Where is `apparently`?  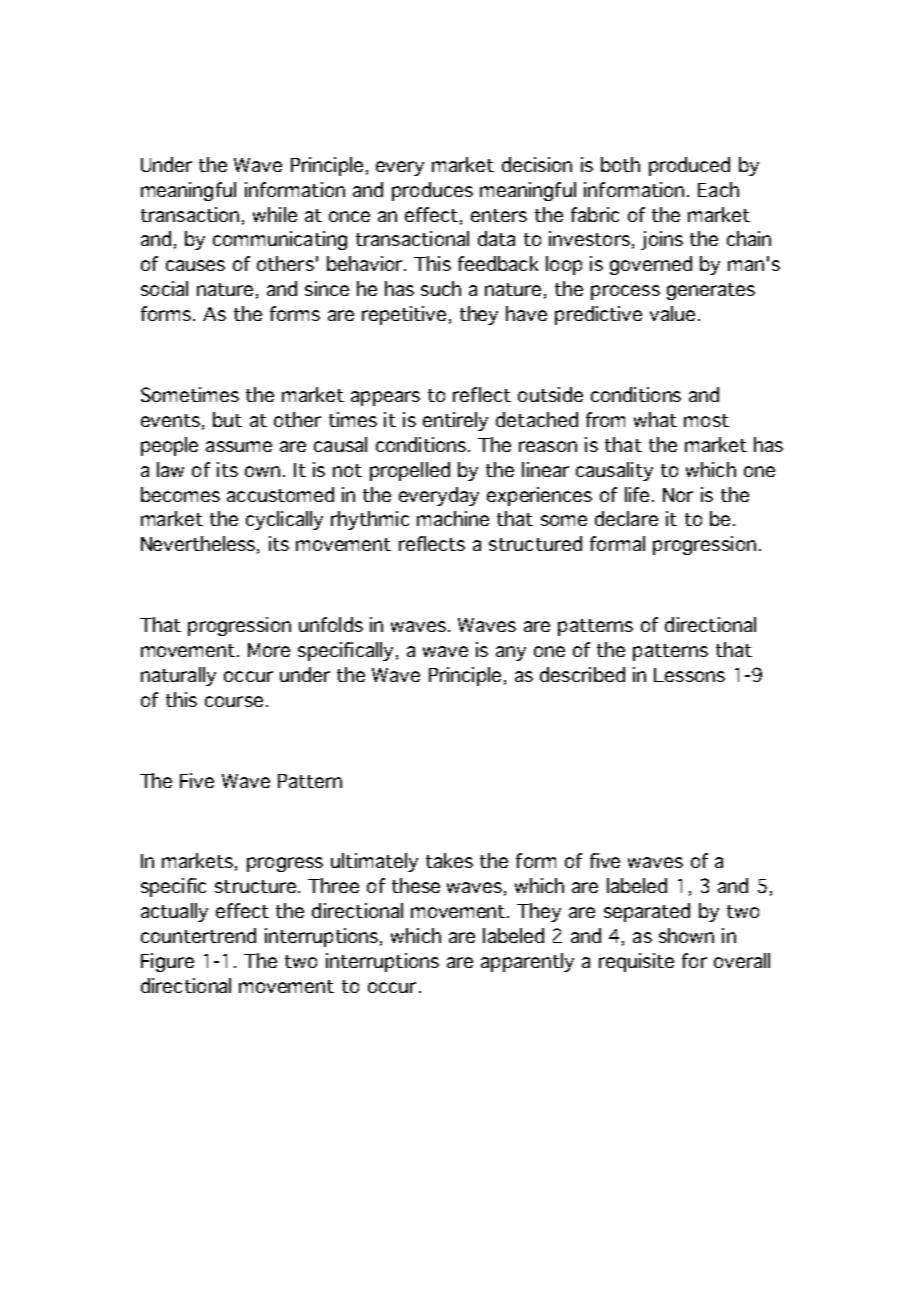 apparently is located at coordinates (527, 962).
